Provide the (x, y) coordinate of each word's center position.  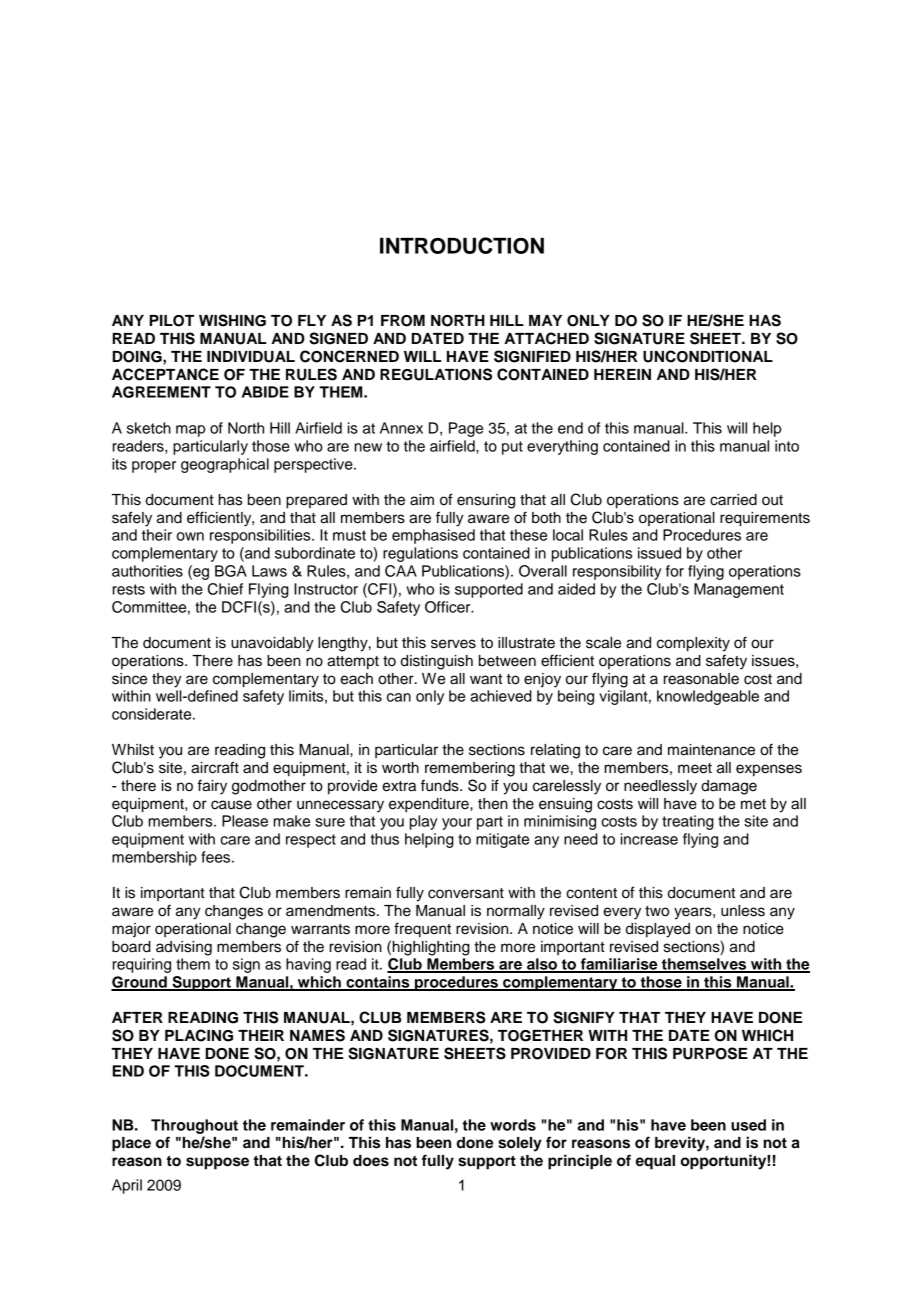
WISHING (232, 320)
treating (688, 822)
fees (217, 857)
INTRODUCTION (462, 245)
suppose (217, 1163)
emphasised (433, 536)
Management (739, 590)
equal (655, 1162)
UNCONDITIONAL (708, 356)
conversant (466, 893)
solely (520, 1144)
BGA (231, 571)
